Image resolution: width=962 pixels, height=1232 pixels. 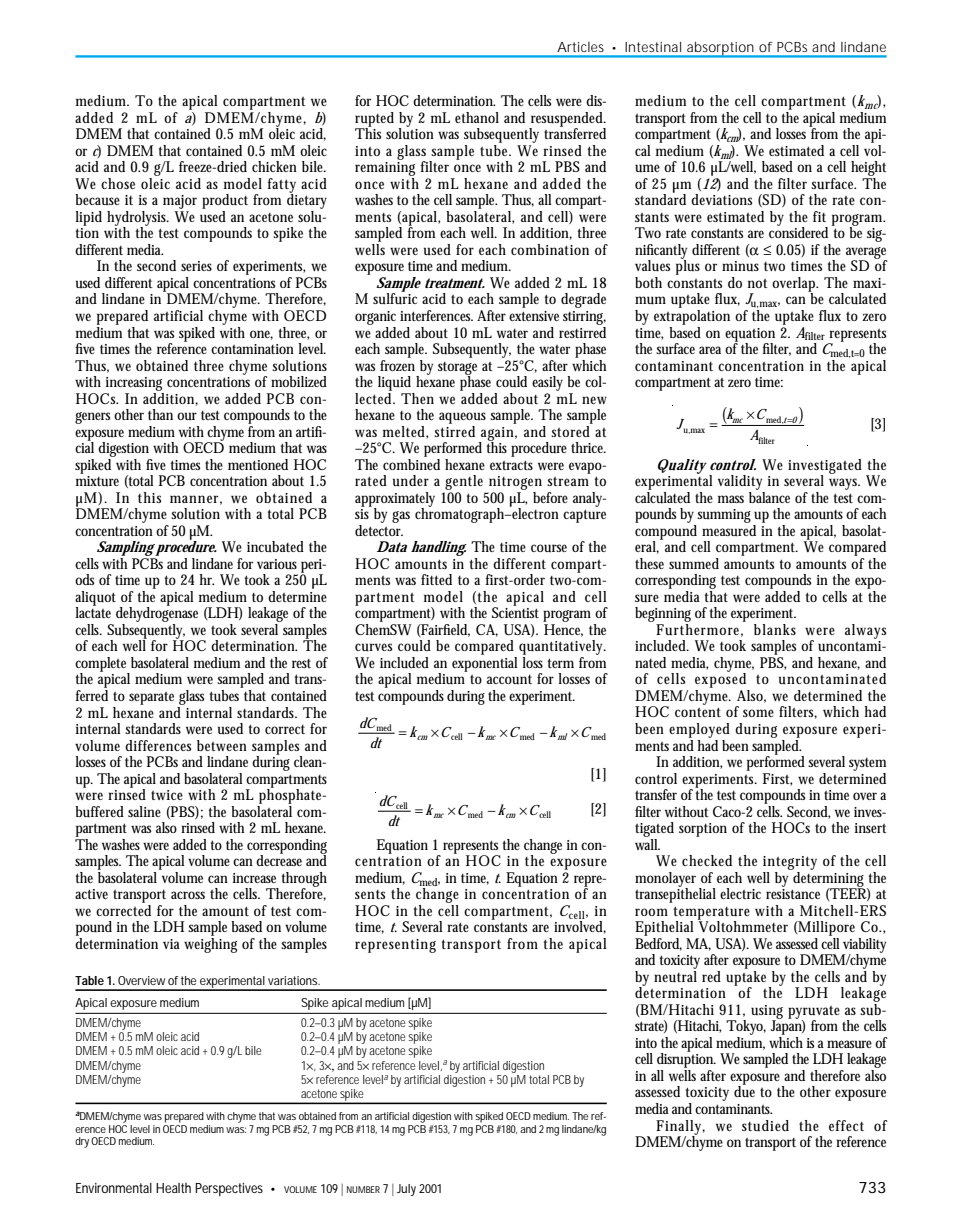 I want to click on increasing, so click(x=134, y=384).
